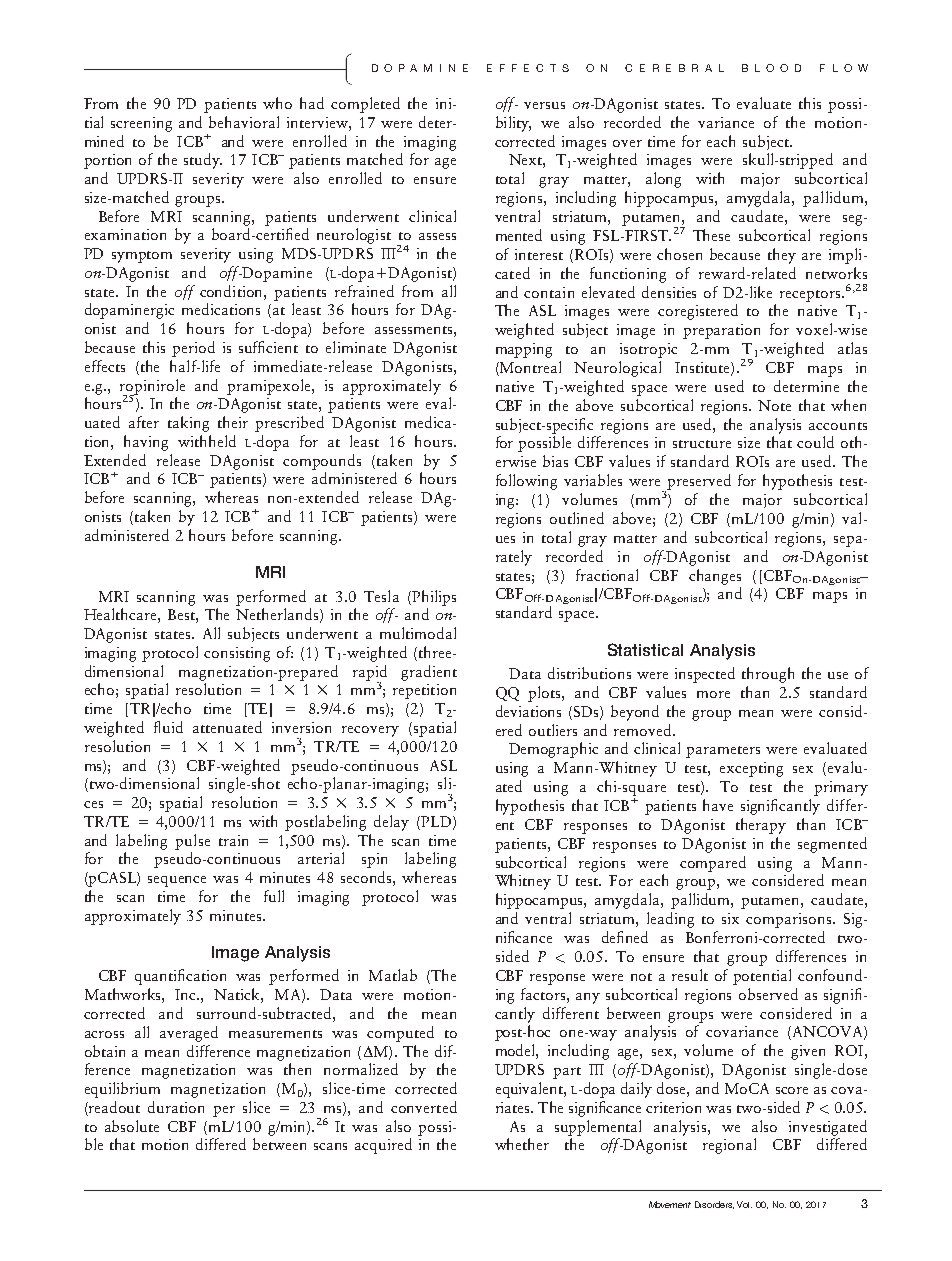 This page has width=952, height=1261. Describe the element at coordinates (729, 1146) in the page. I see `regional` at that location.
